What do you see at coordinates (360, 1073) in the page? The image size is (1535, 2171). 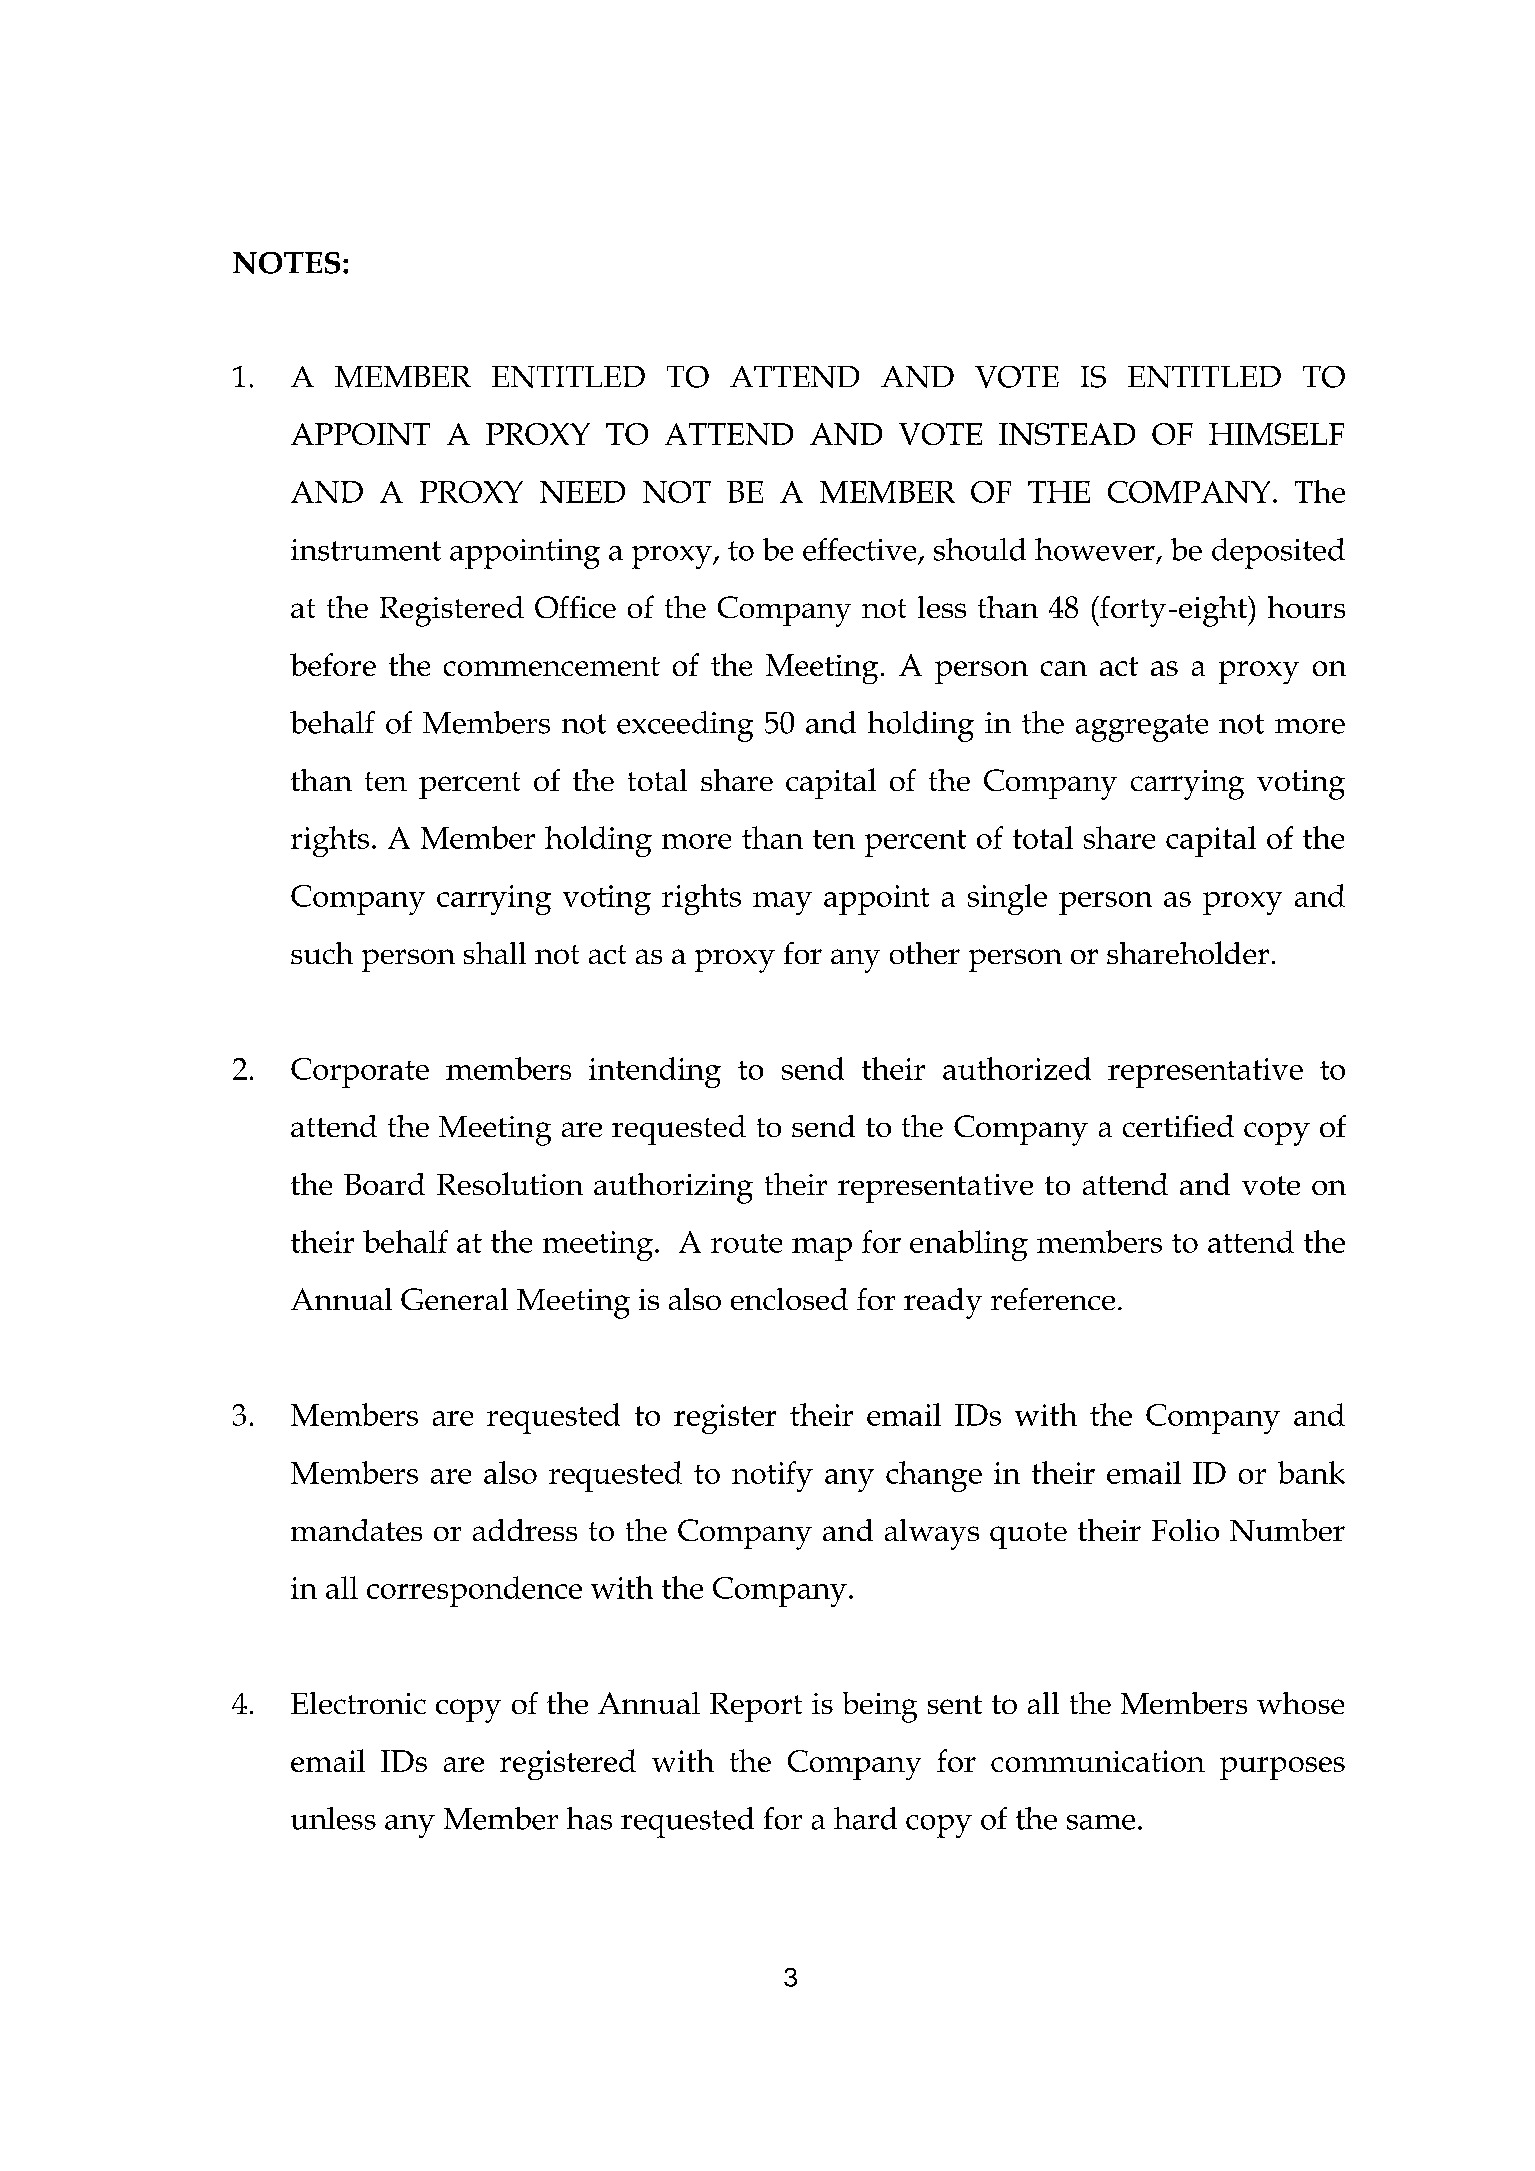 I see `Corporate` at bounding box center [360, 1073].
